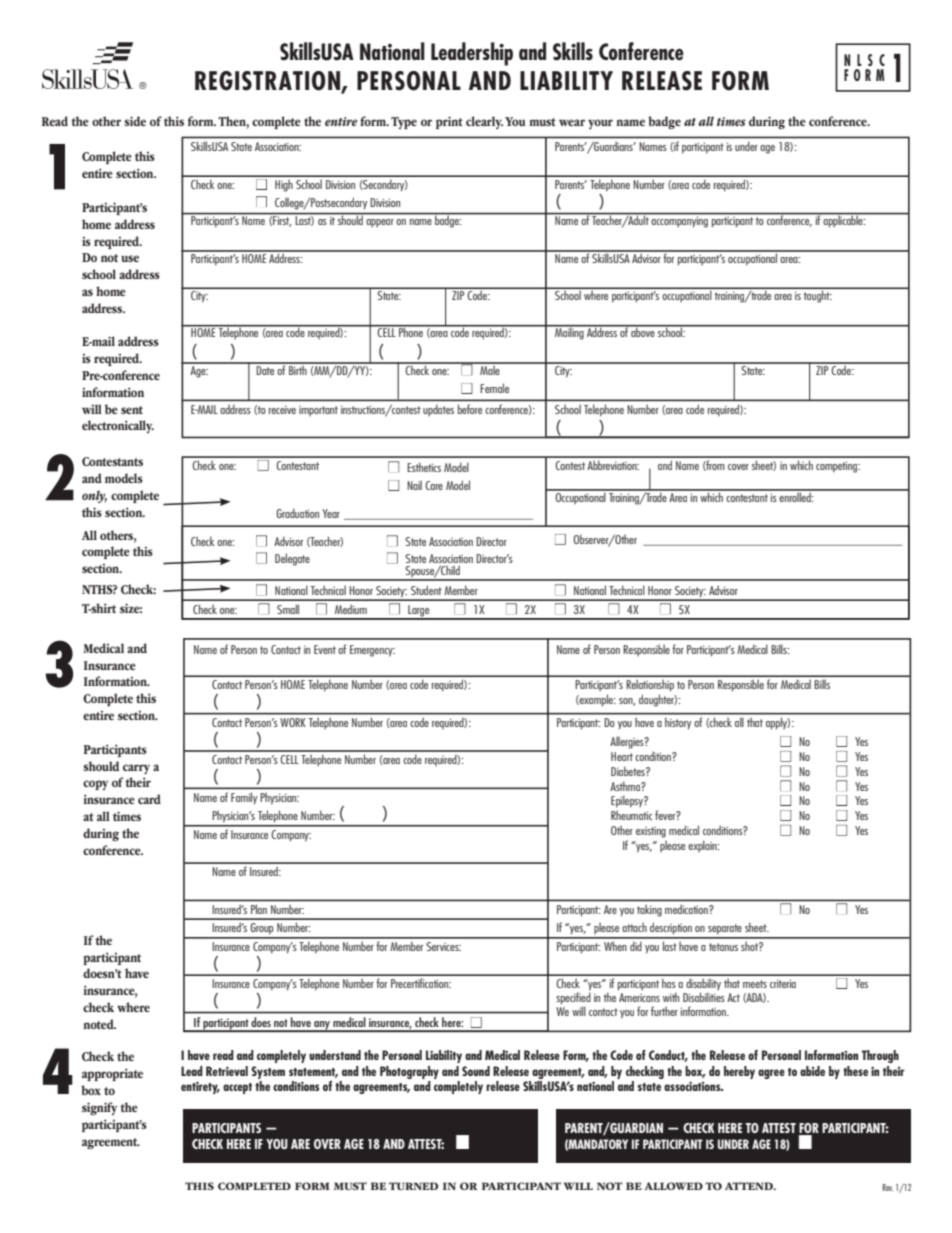 The height and width of the screenshot is (1233, 952). I want to click on card, so click(149, 799).
